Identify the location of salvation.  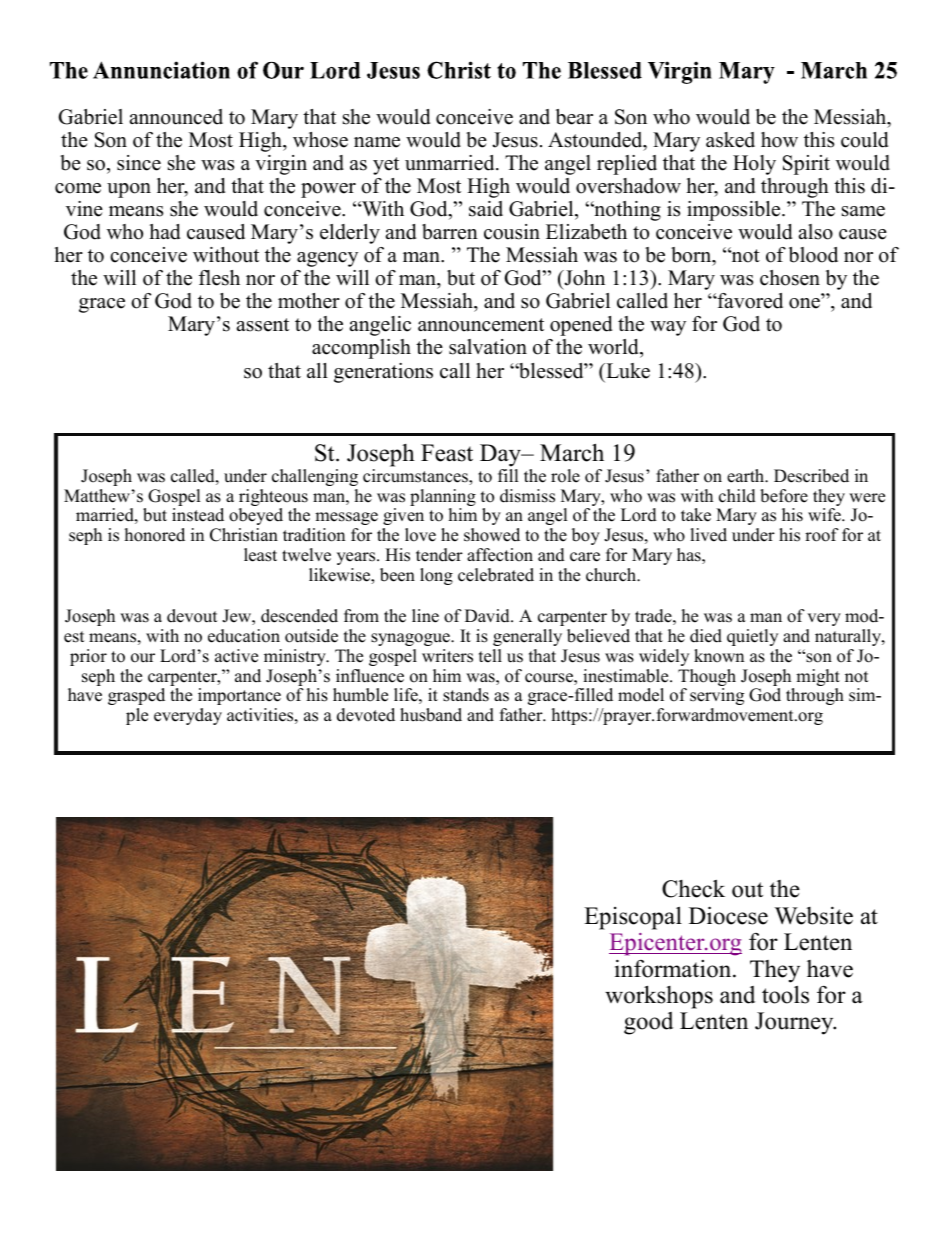
(488, 347).
